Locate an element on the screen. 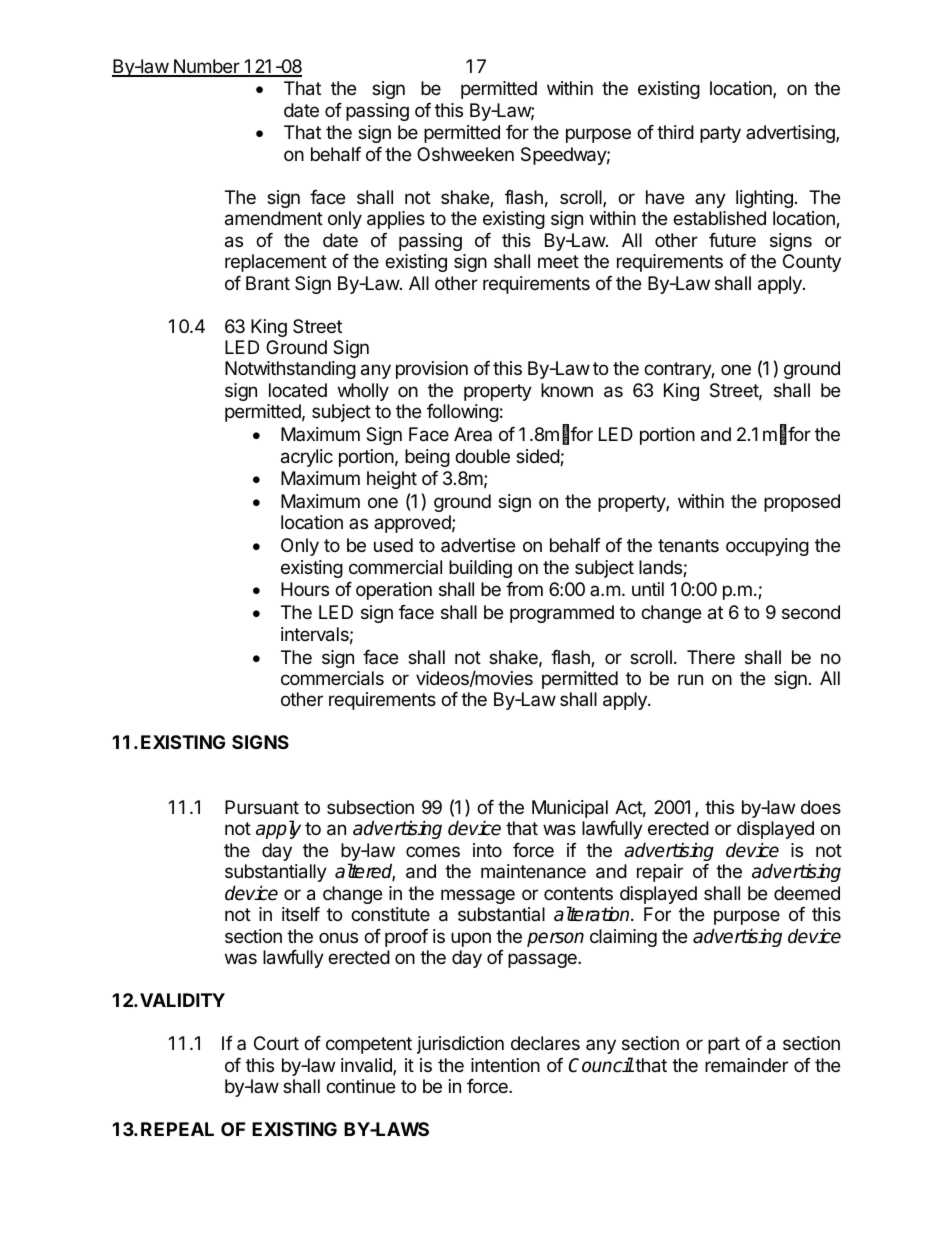 The image size is (952, 1233). Court is located at coordinates (276, 1043).
